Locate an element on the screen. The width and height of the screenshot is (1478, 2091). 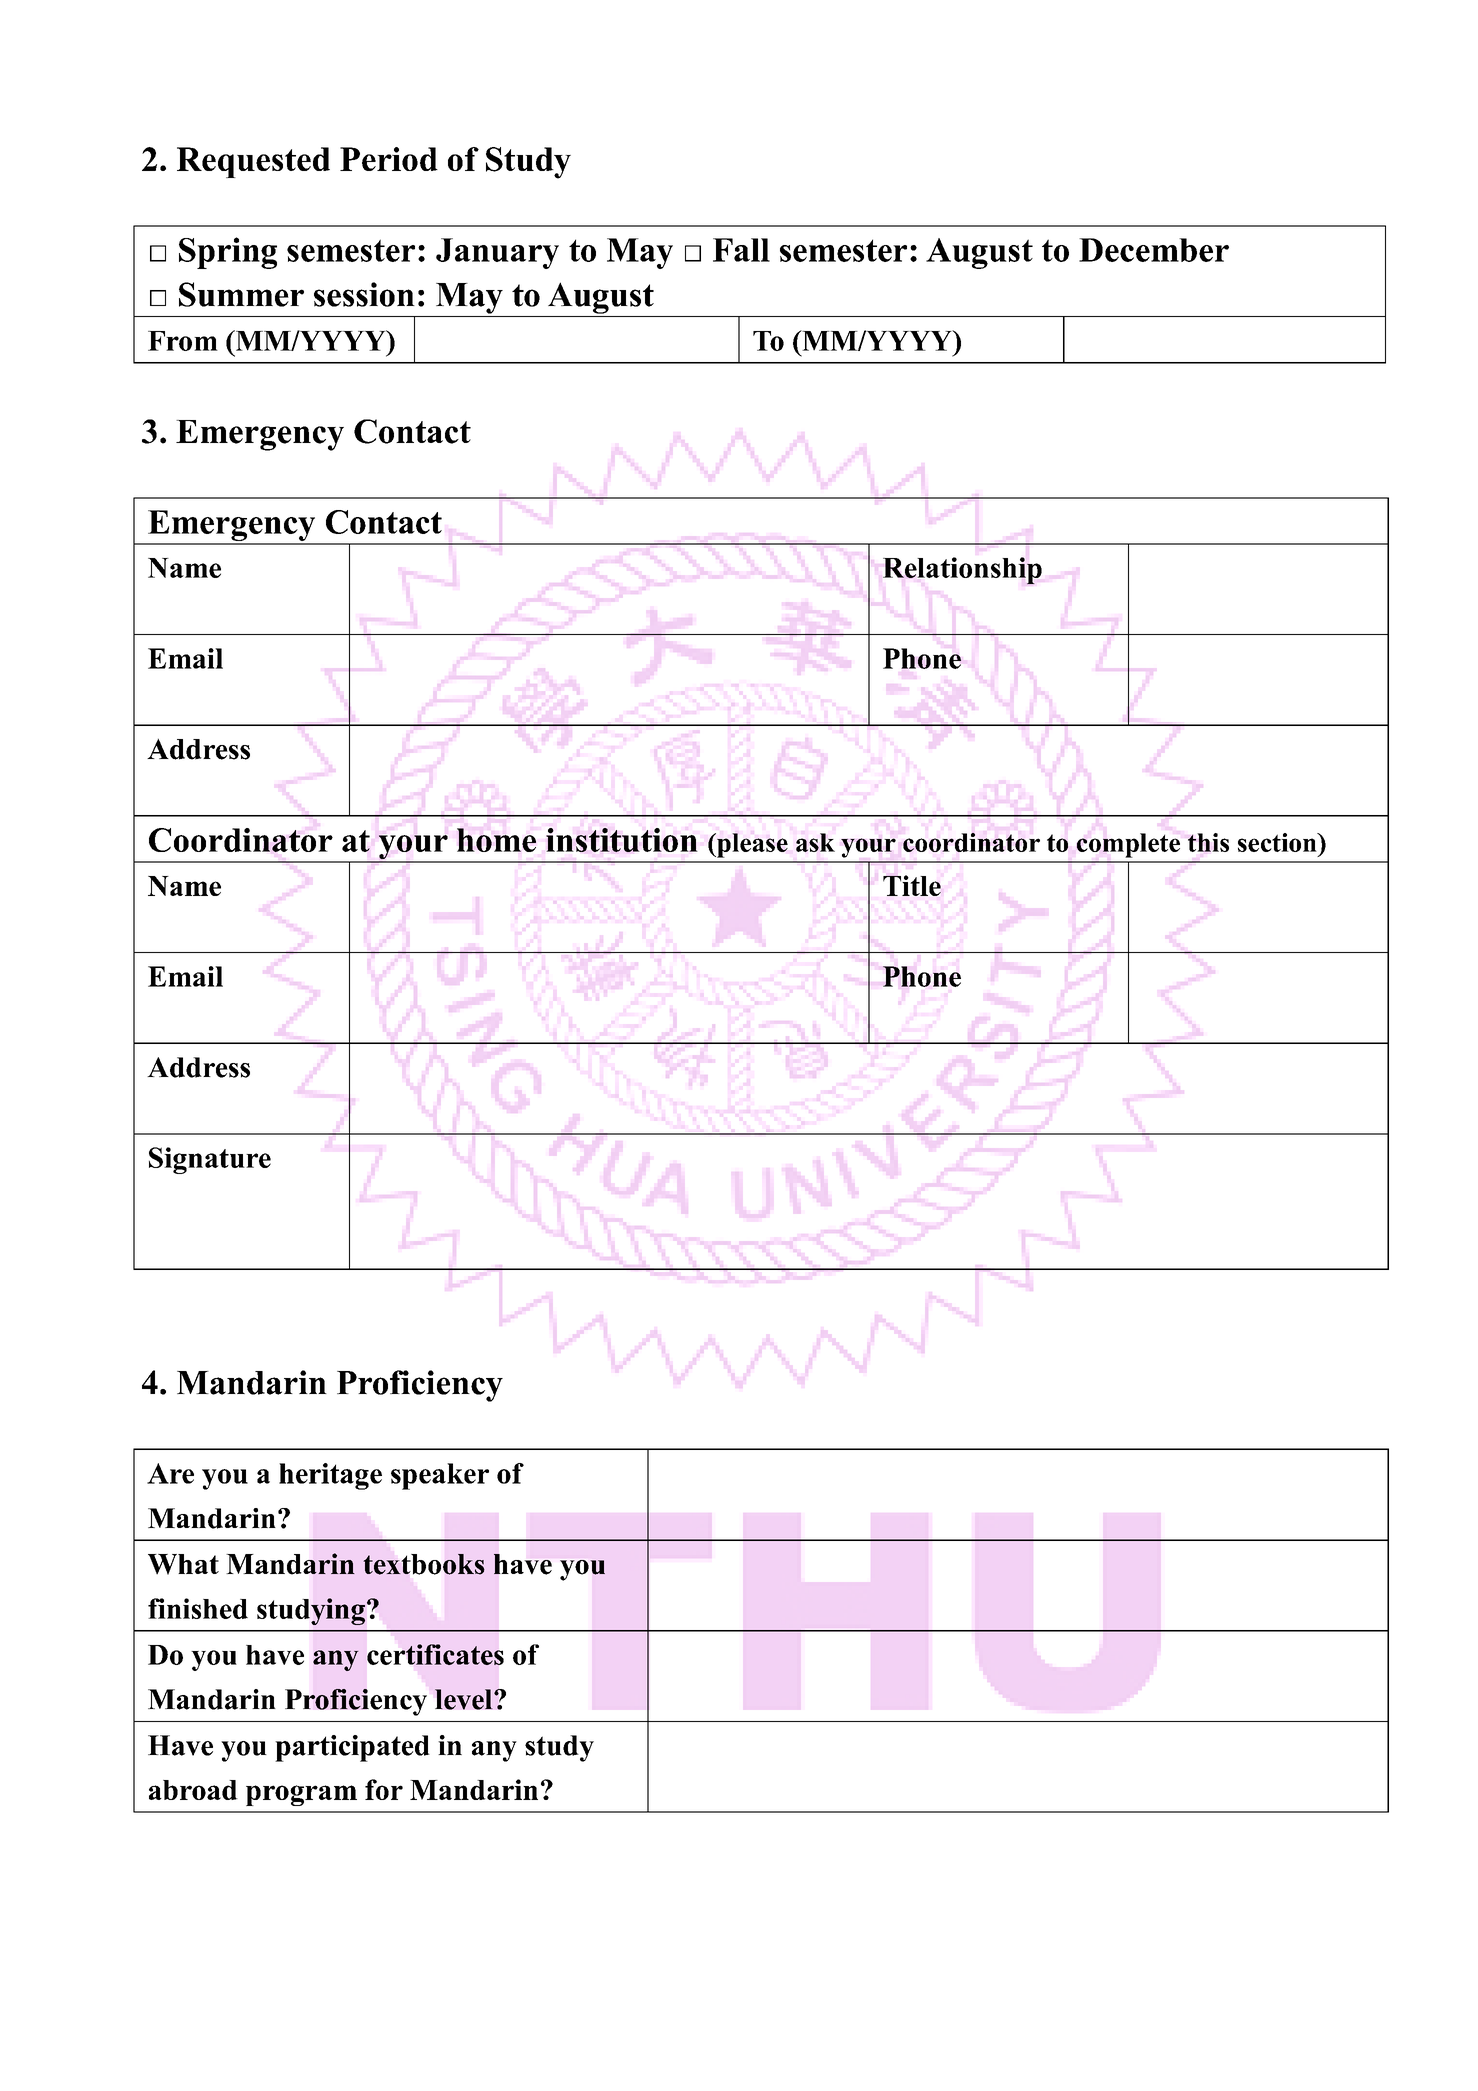
participated is located at coordinates (352, 1748).
